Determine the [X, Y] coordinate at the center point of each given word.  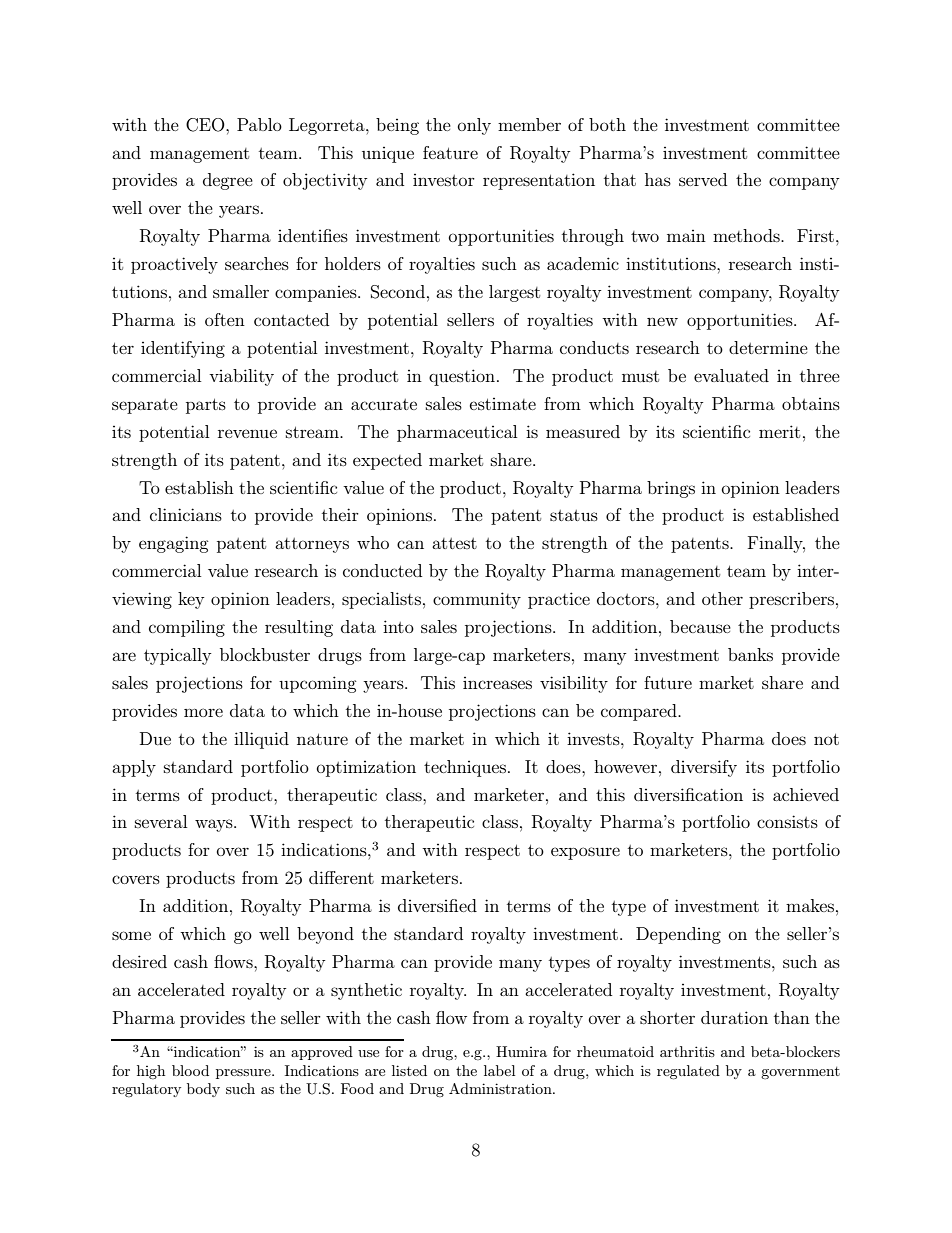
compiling [187, 628]
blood [190, 1070]
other [722, 598]
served [703, 179]
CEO [206, 125]
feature [450, 152]
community [477, 600]
